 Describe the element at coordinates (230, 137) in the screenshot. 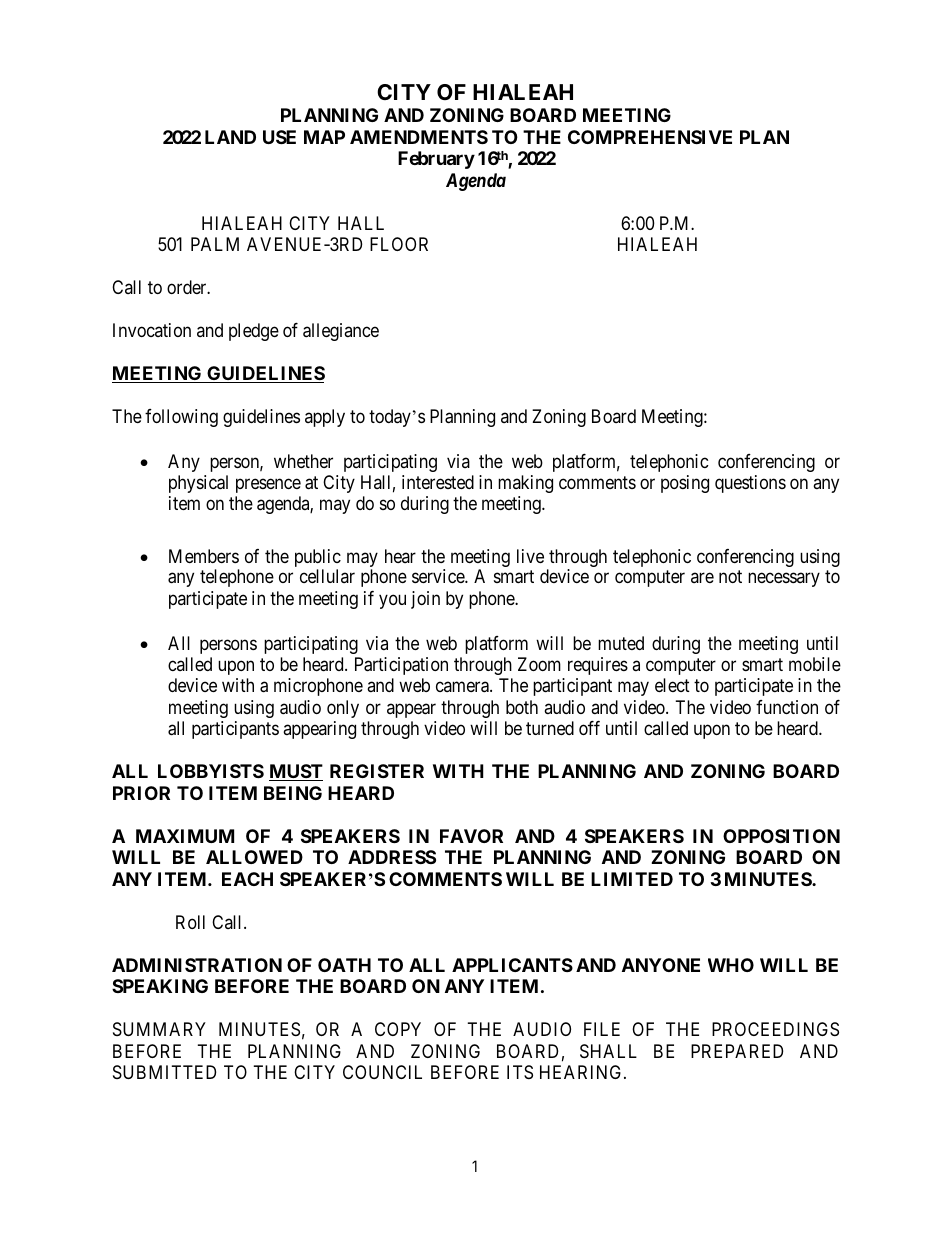

I see `LAND` at that location.
